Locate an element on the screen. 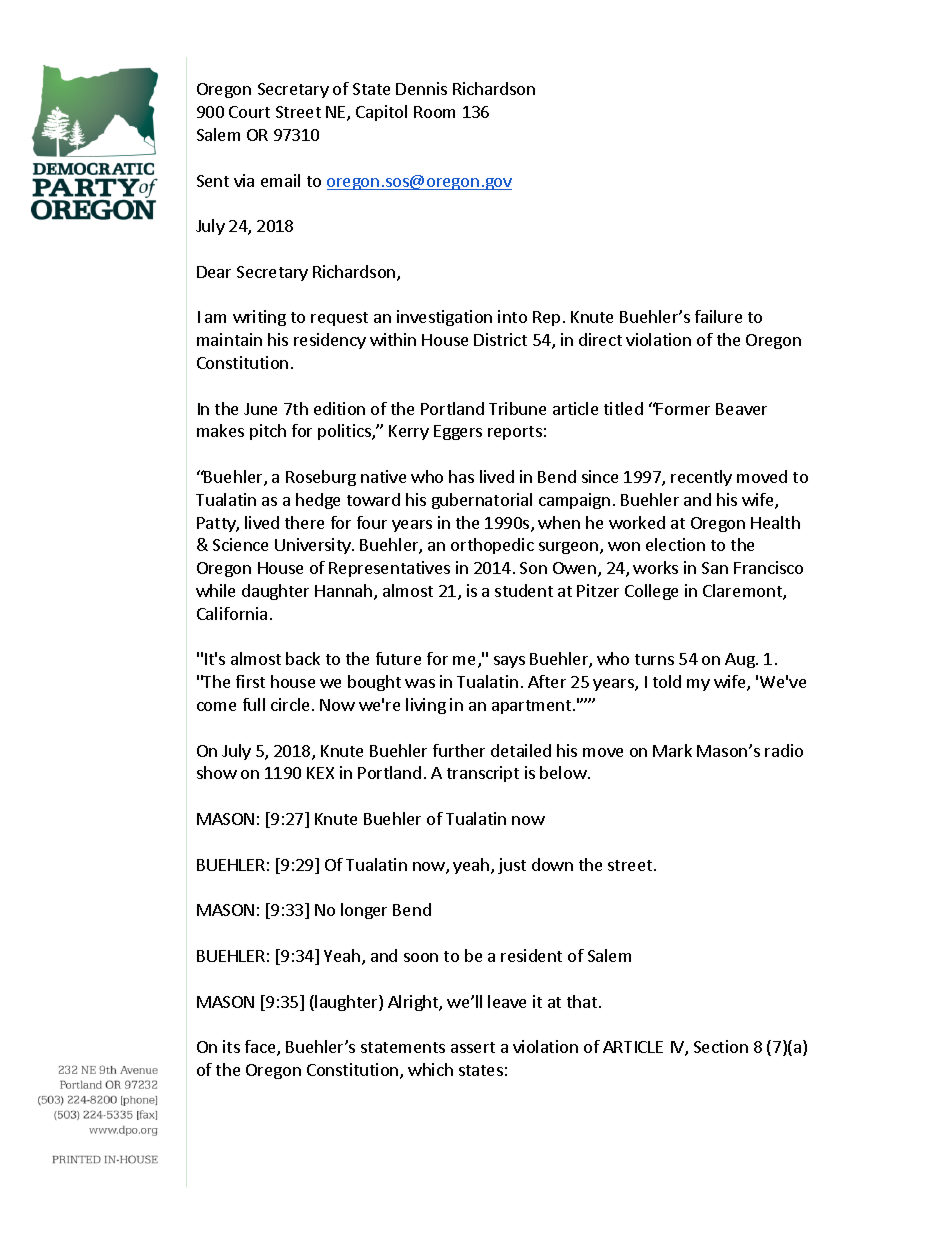  assert is located at coordinates (473, 1047).
